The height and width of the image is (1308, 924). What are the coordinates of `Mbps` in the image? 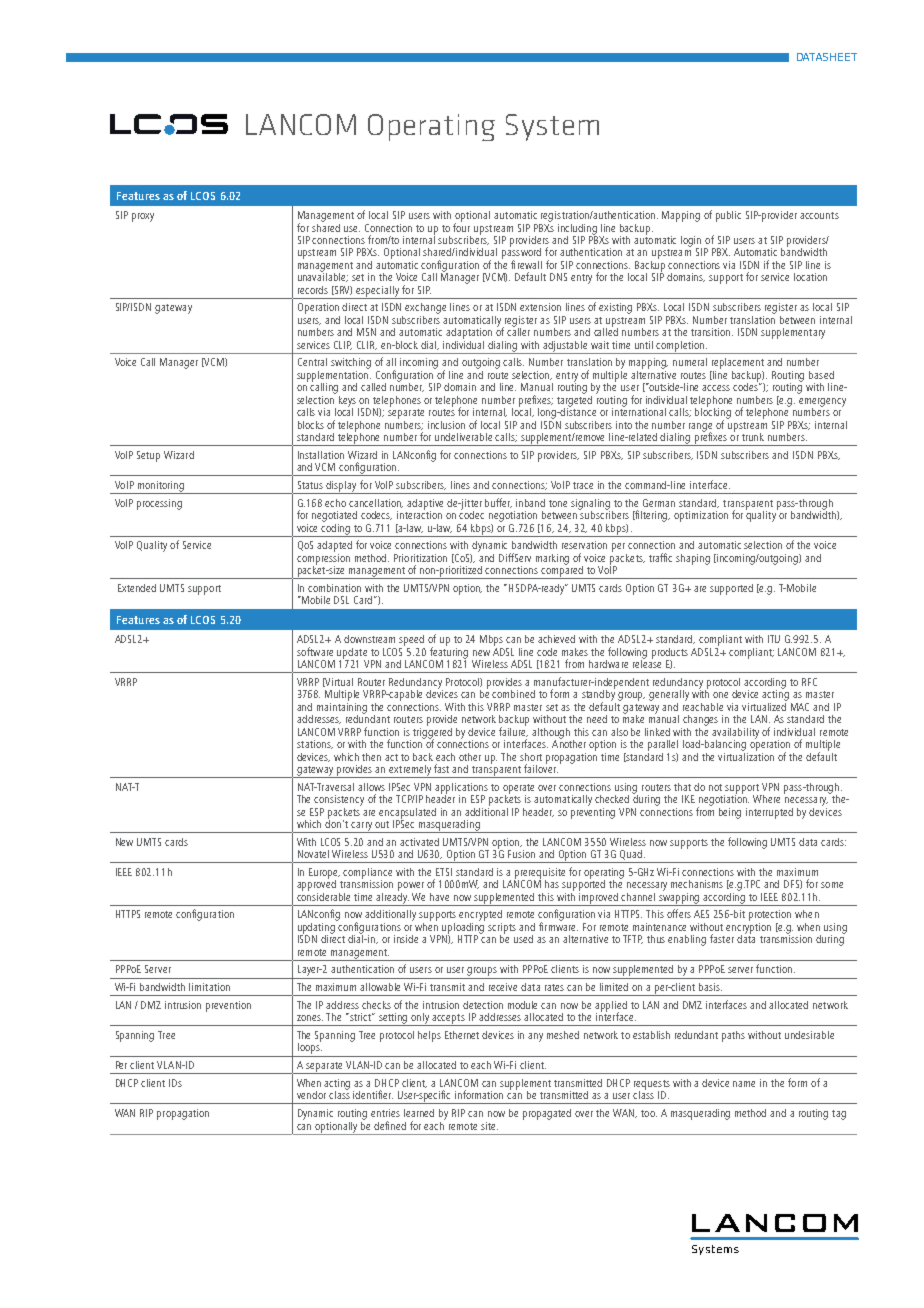 It's located at (491, 640).
